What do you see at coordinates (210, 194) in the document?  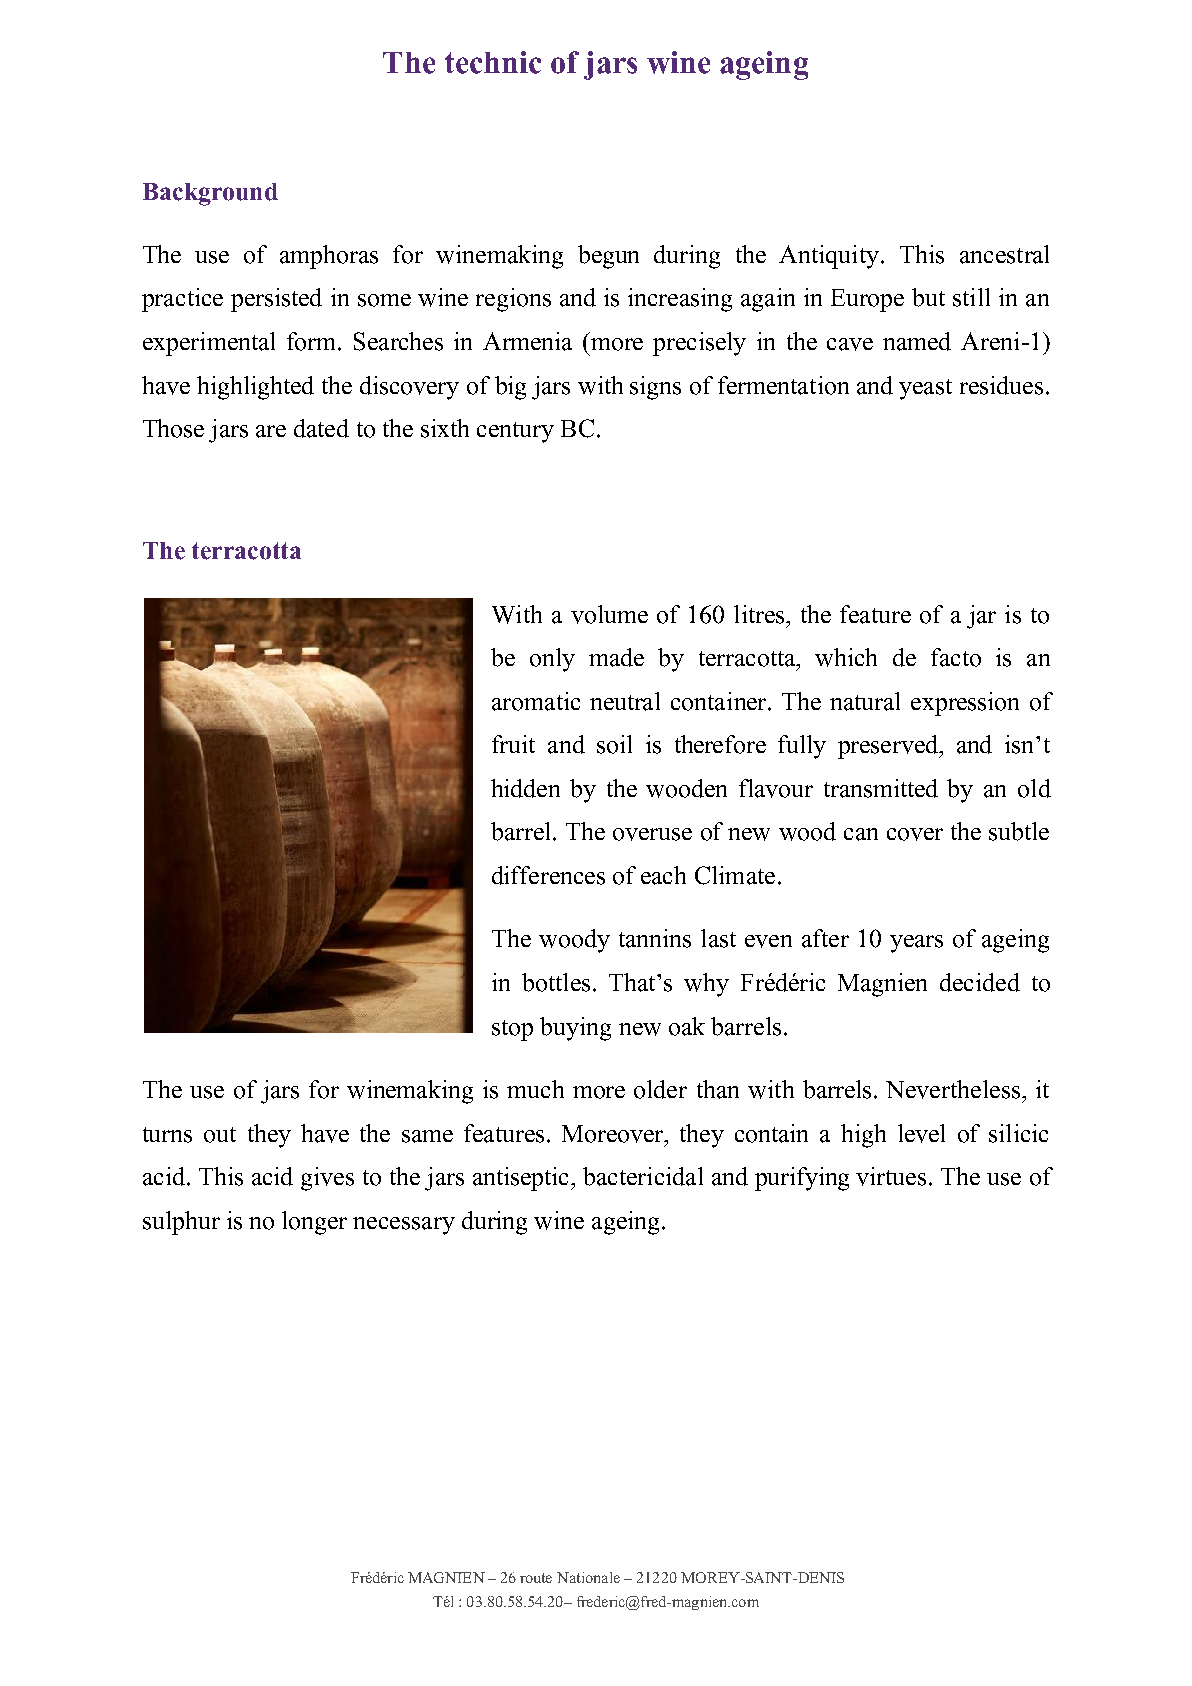 I see `Background` at bounding box center [210, 194].
